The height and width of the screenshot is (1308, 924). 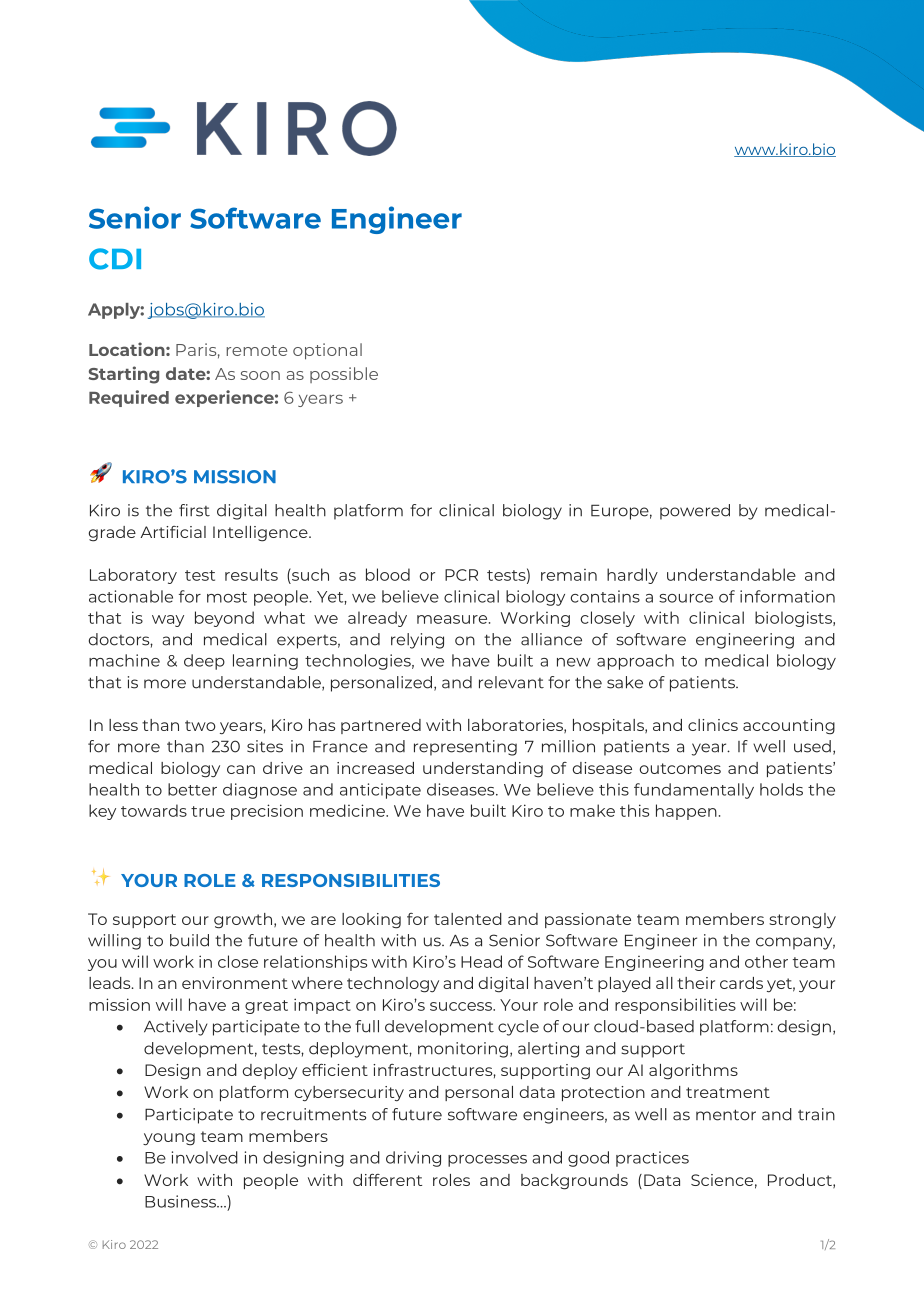 What do you see at coordinates (487, 1161) in the screenshot?
I see `processes` at bounding box center [487, 1161].
